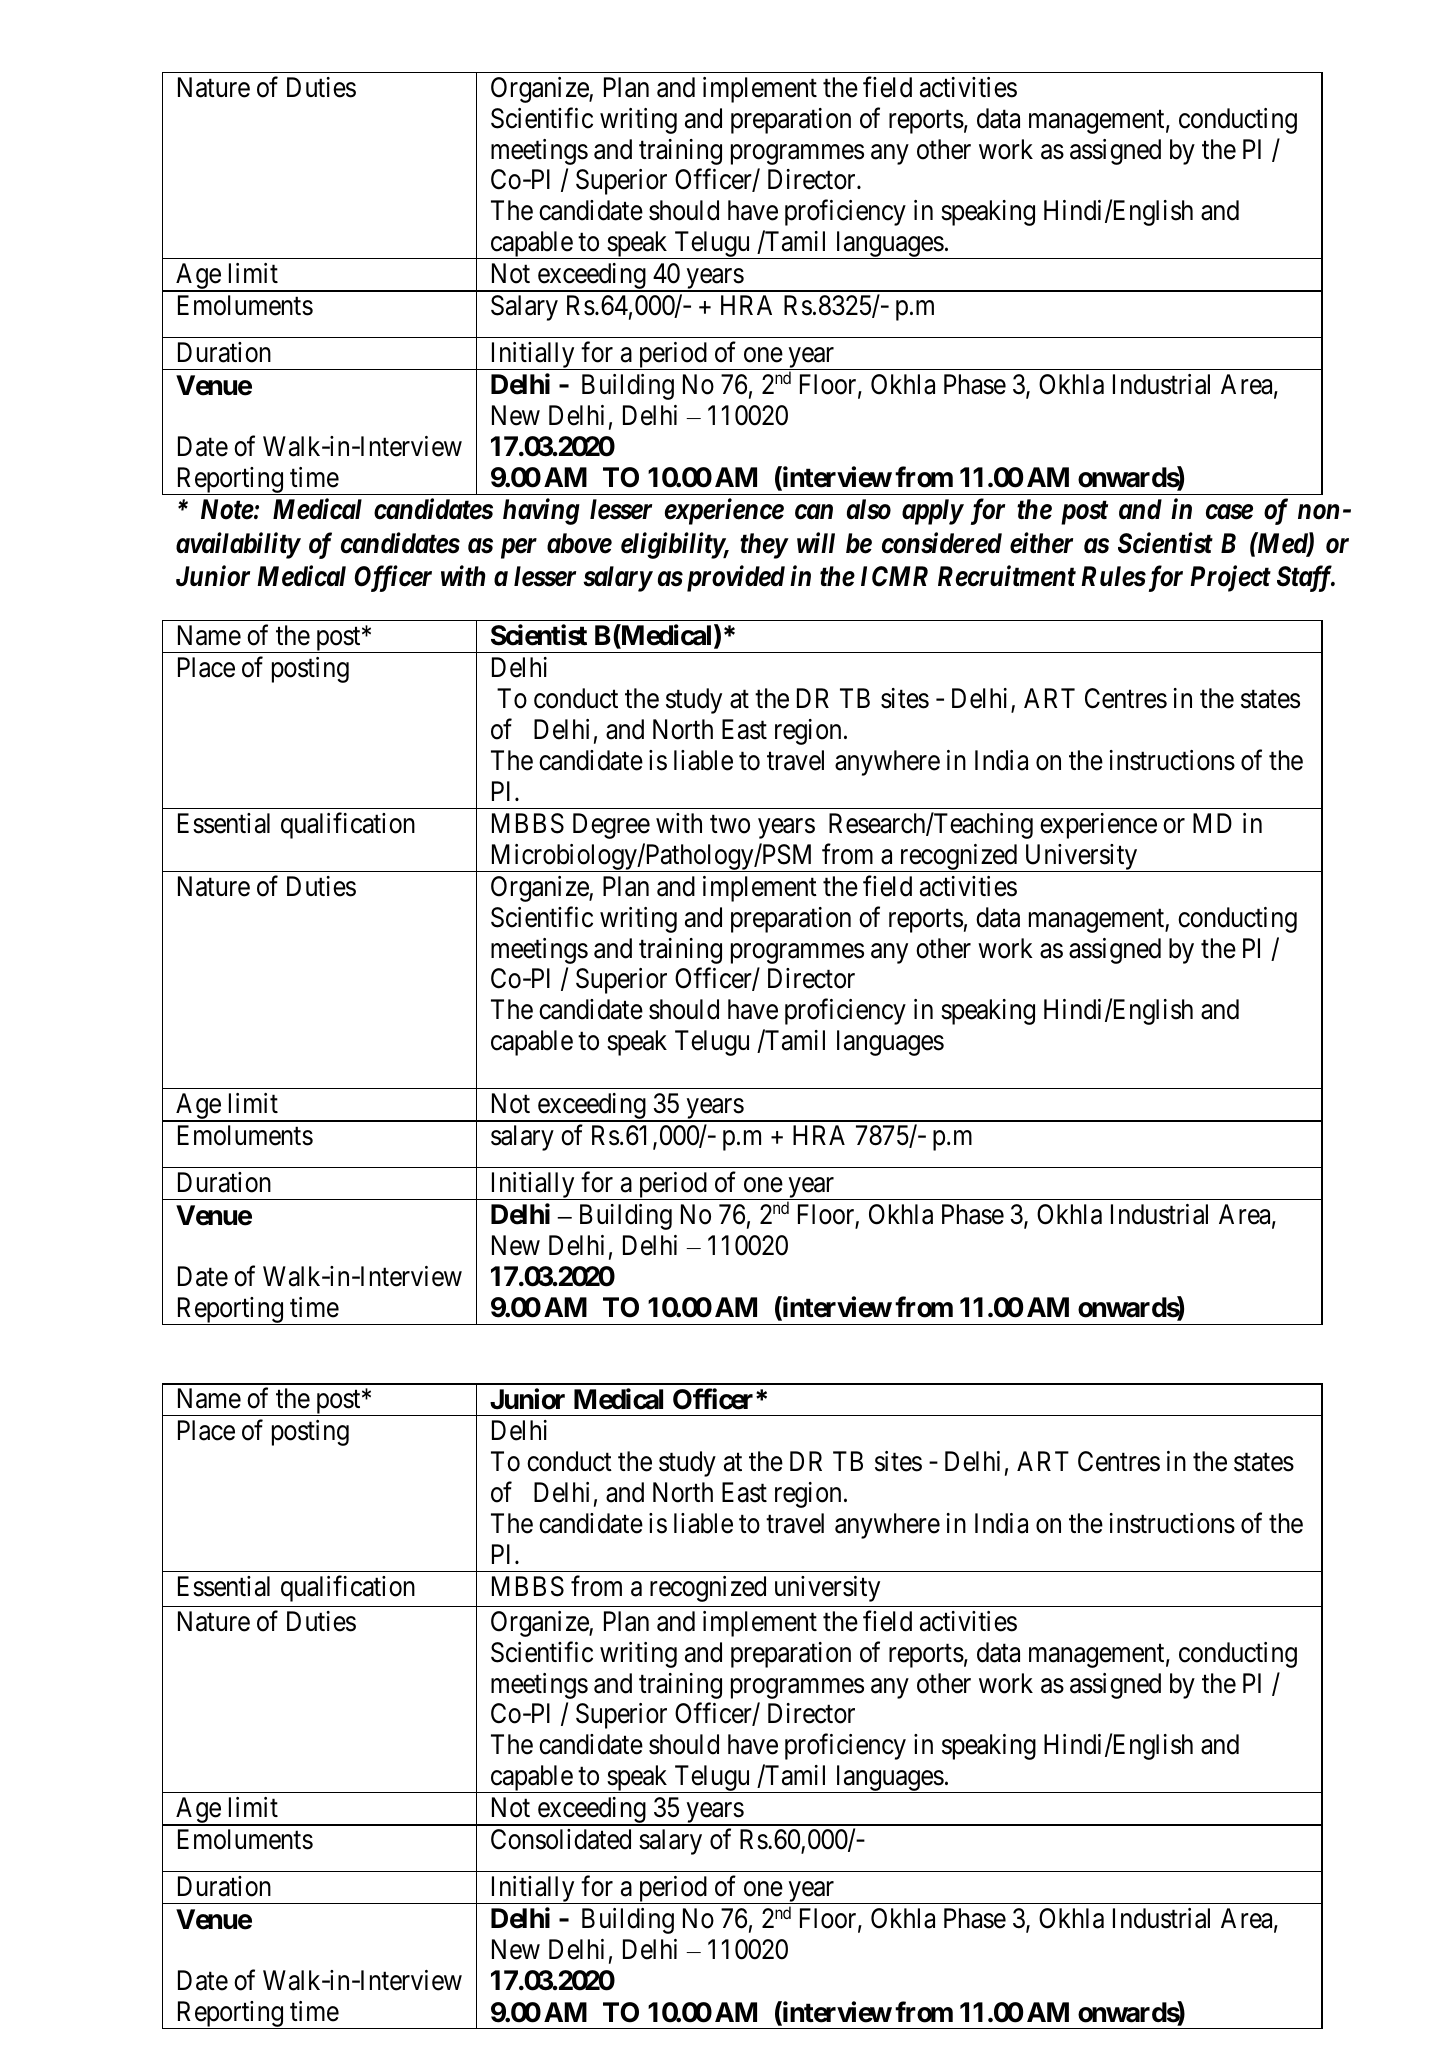 The height and width of the document is (2056, 1454). What do you see at coordinates (227, 509) in the document?
I see `Note` at bounding box center [227, 509].
